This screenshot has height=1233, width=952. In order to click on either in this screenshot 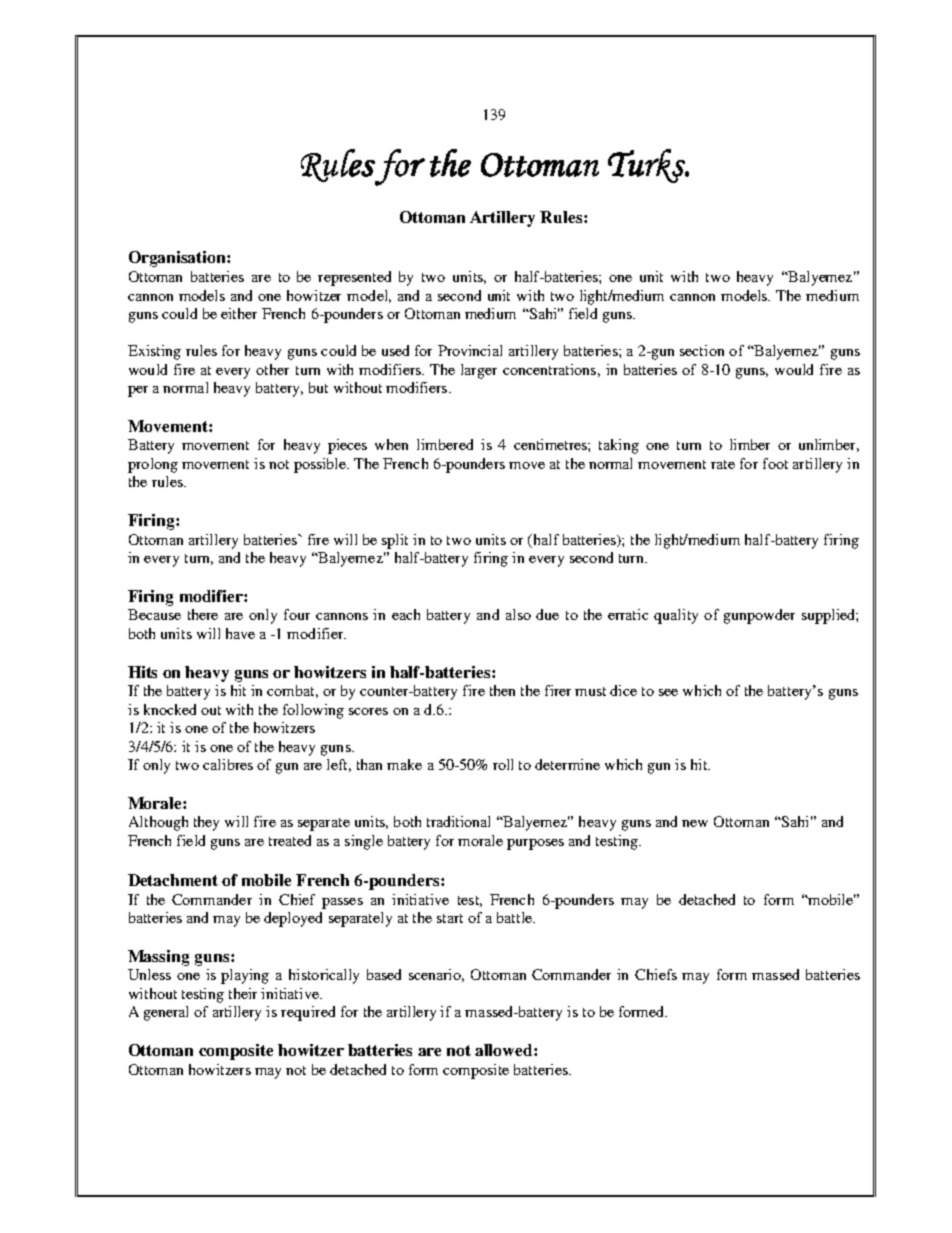, I will do `click(239, 313)`.
